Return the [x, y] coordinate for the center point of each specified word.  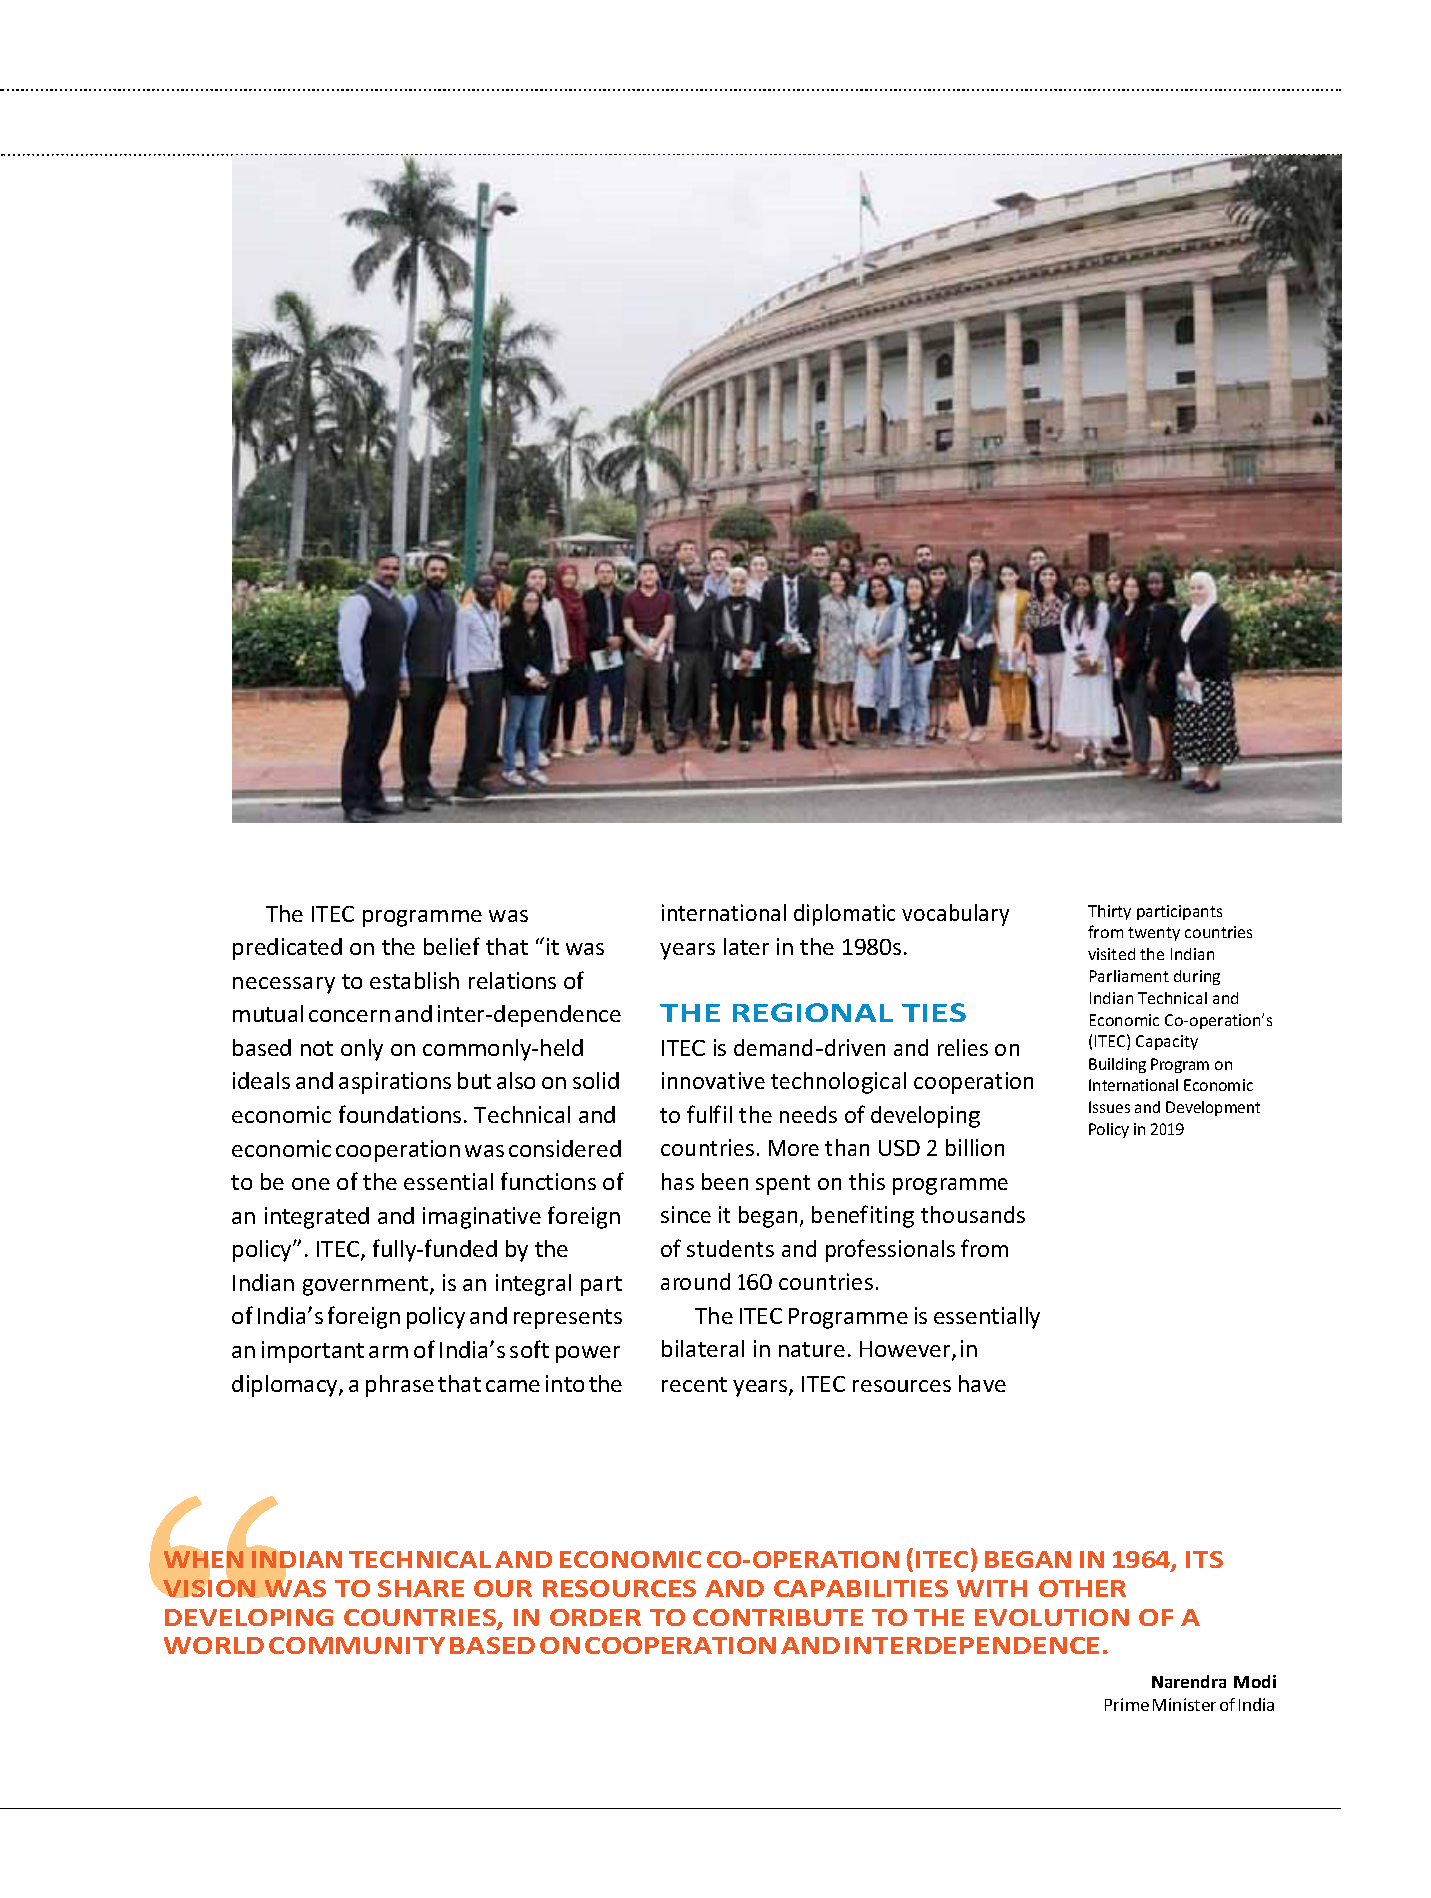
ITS [1204, 1559]
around [695, 1281]
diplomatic [844, 915]
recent [694, 1384]
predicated [287, 949]
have [982, 1383]
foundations [400, 1114]
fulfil [709, 1114]
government [367, 1286]
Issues [1109, 1107]
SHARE [421, 1588]
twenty [1154, 934]
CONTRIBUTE [778, 1617]
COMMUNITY [357, 1645]
